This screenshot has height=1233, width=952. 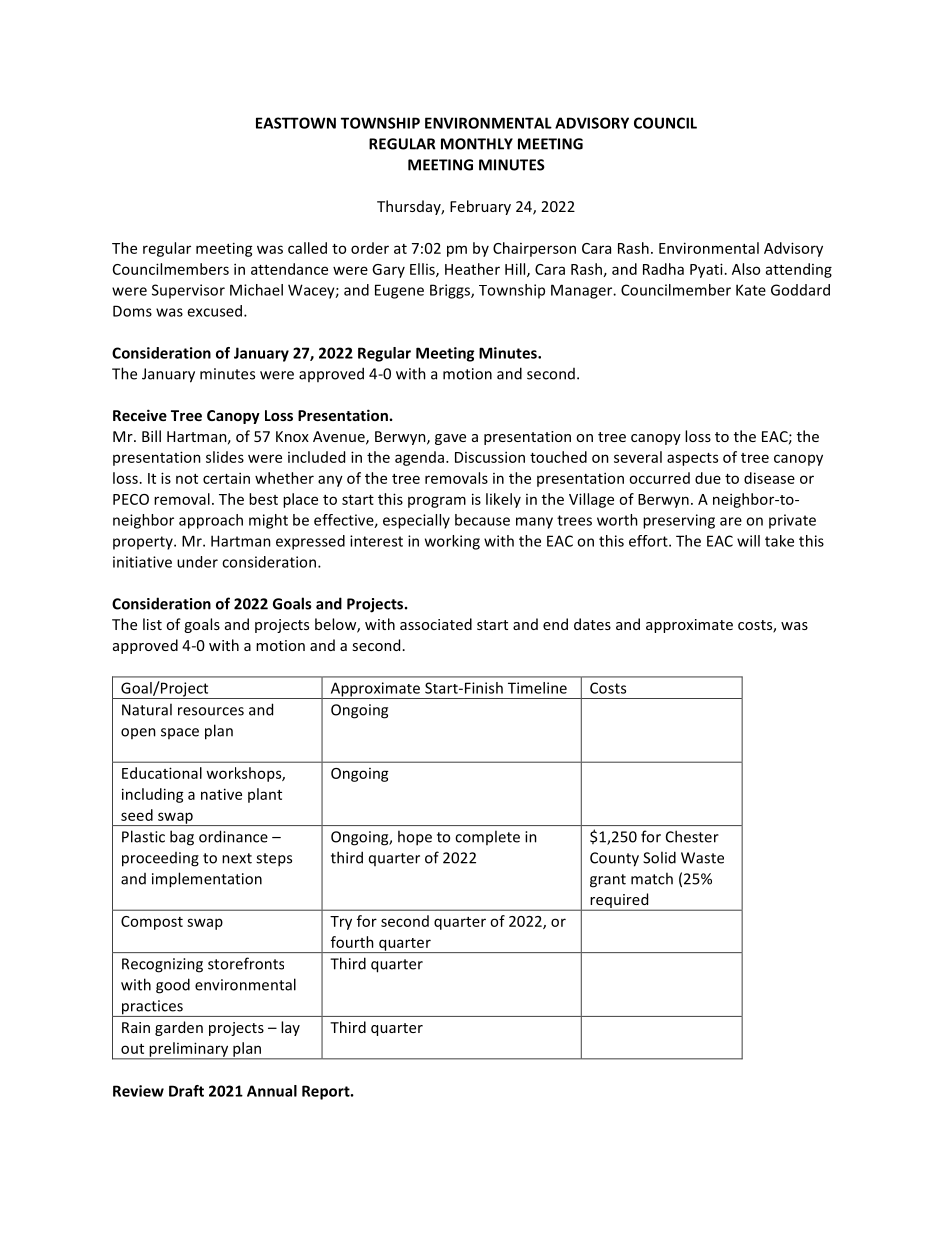 What do you see at coordinates (221, 794) in the screenshot?
I see `native` at bounding box center [221, 794].
